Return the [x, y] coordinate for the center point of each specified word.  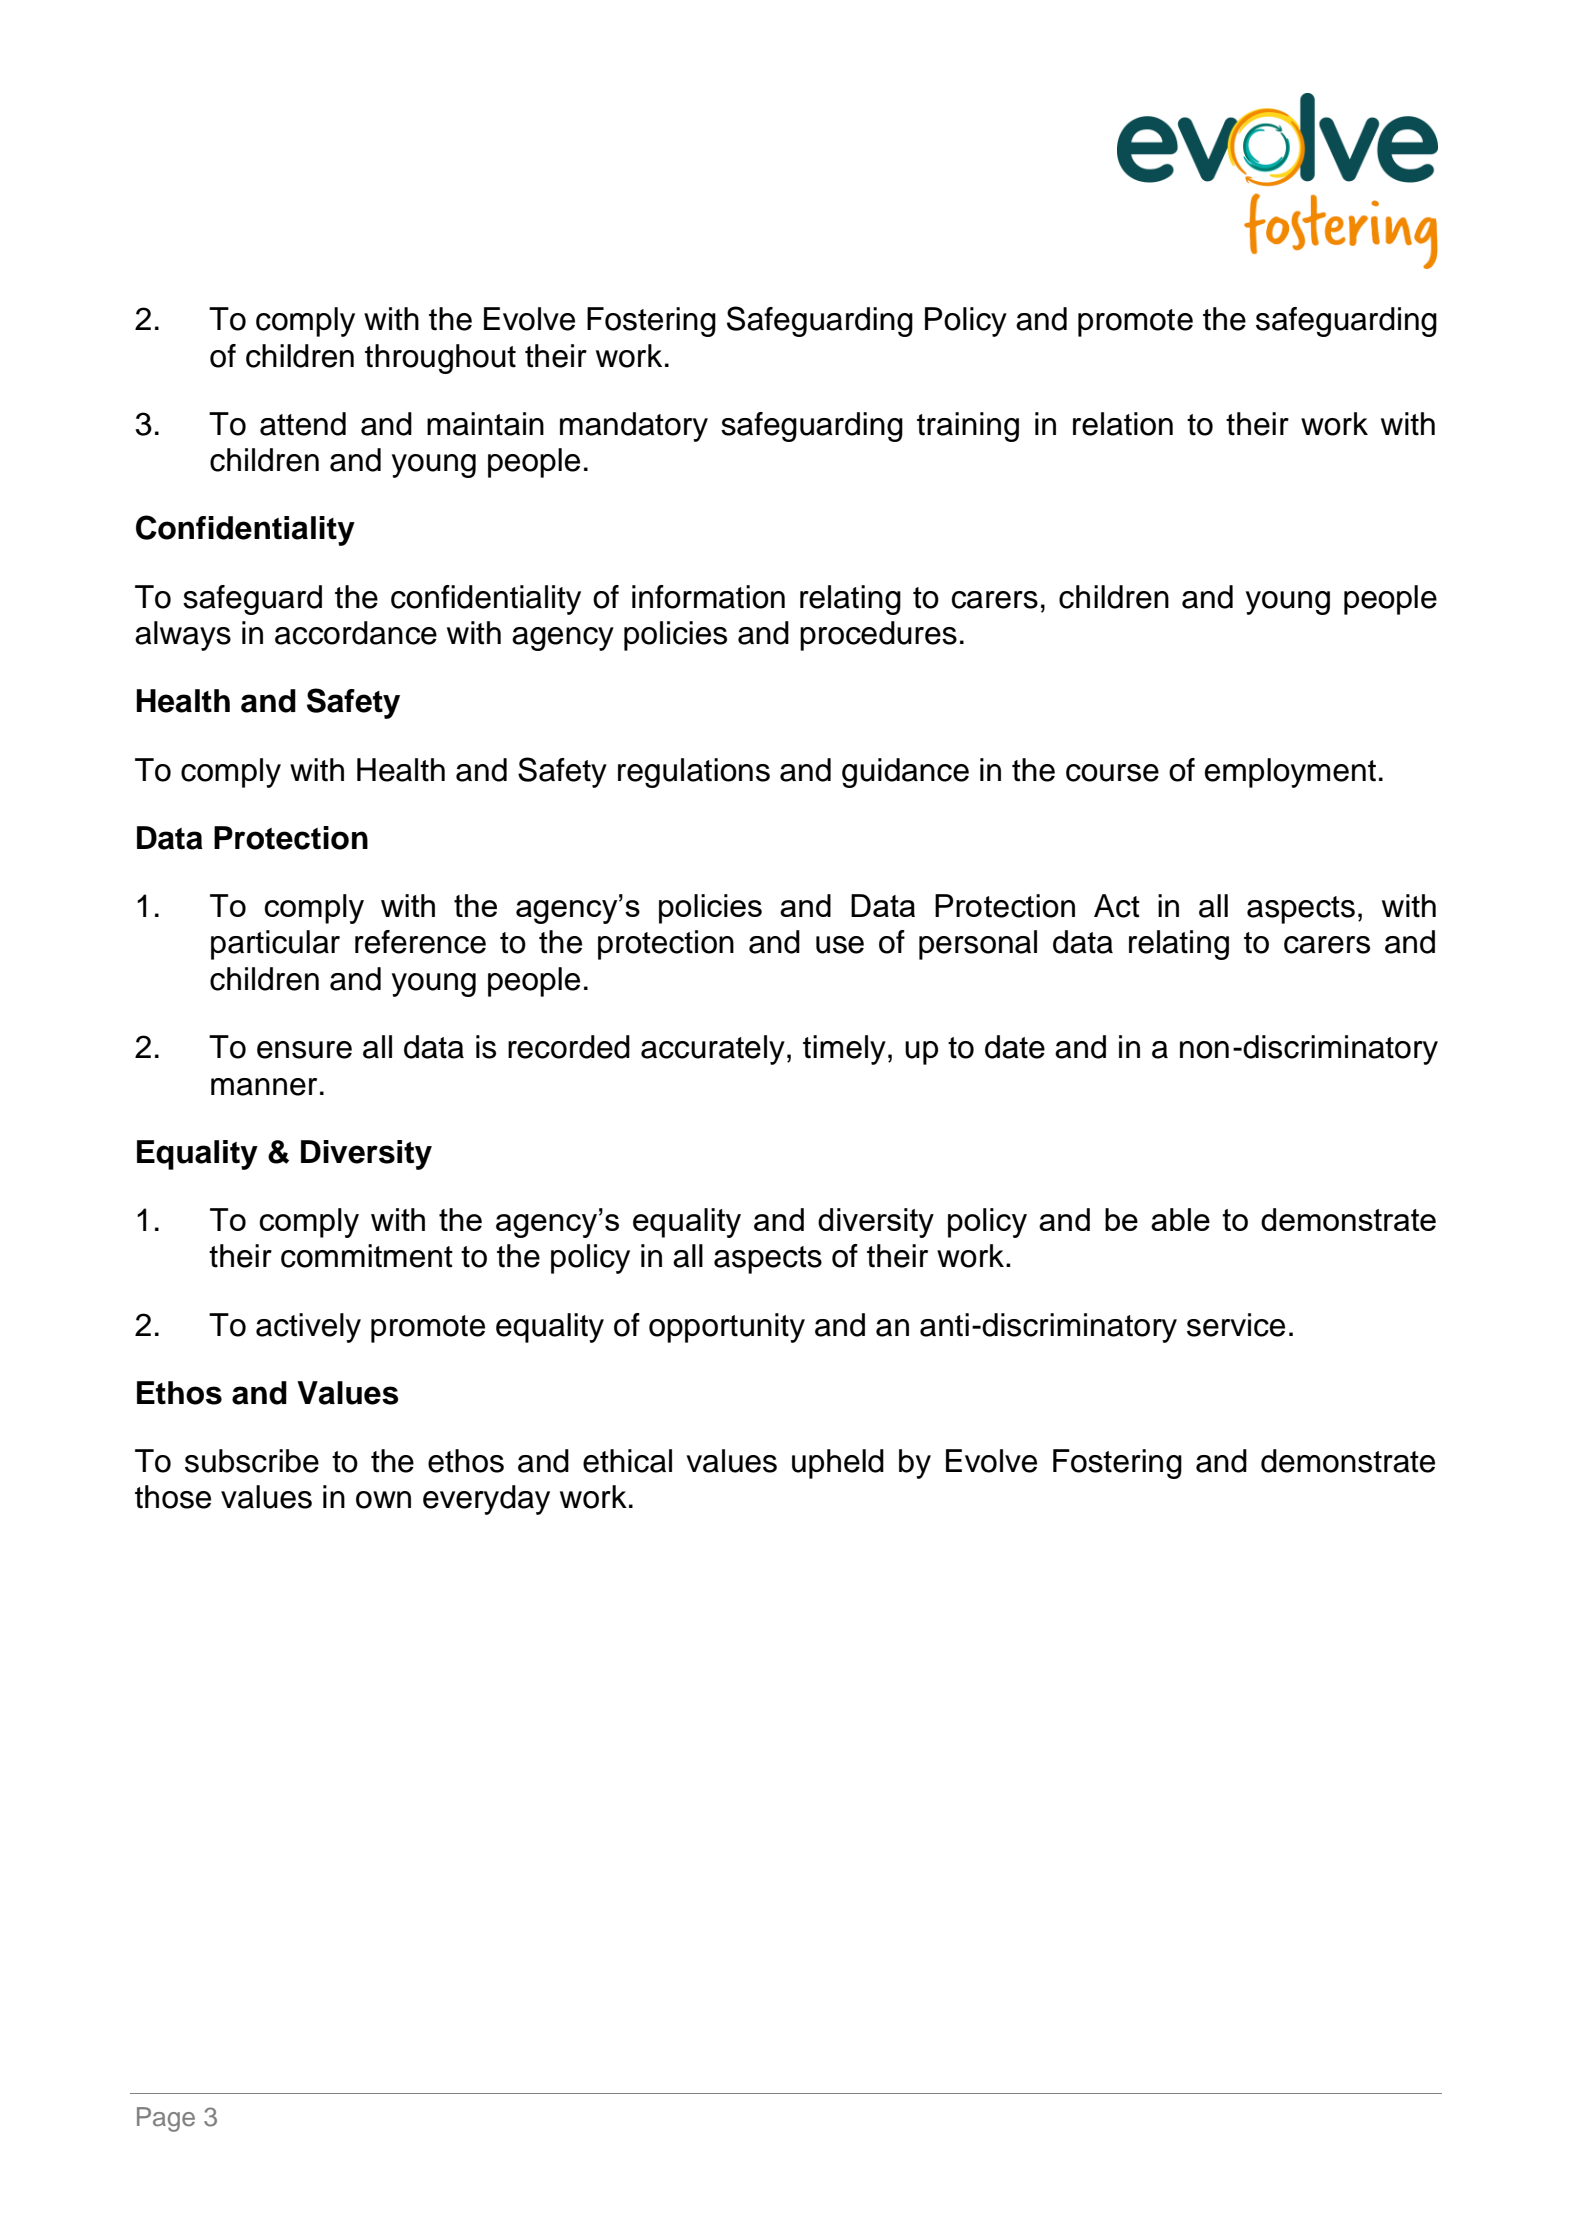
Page [166, 2119]
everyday [486, 1500]
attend [303, 424]
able [1180, 1219]
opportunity [727, 1328]
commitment [367, 1256]
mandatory [634, 427]
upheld [838, 1464]
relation [1123, 424]
